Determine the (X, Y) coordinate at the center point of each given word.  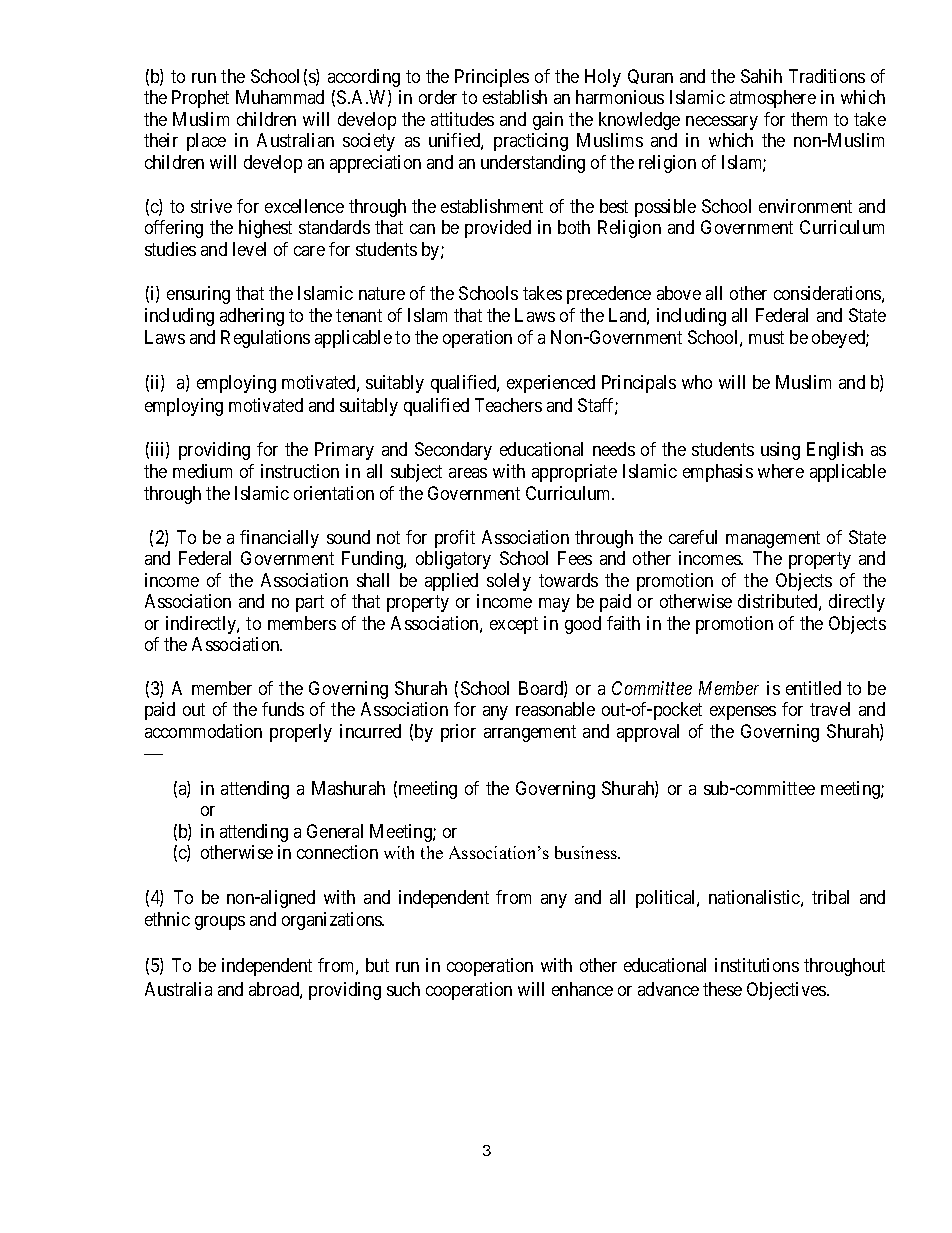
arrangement (530, 733)
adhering (252, 317)
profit (455, 539)
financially (279, 539)
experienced (551, 384)
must (766, 338)
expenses (743, 713)
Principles (492, 78)
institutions (757, 965)
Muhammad (280, 97)
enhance (582, 989)
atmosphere (773, 99)
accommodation (203, 731)
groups (220, 923)
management (773, 539)
